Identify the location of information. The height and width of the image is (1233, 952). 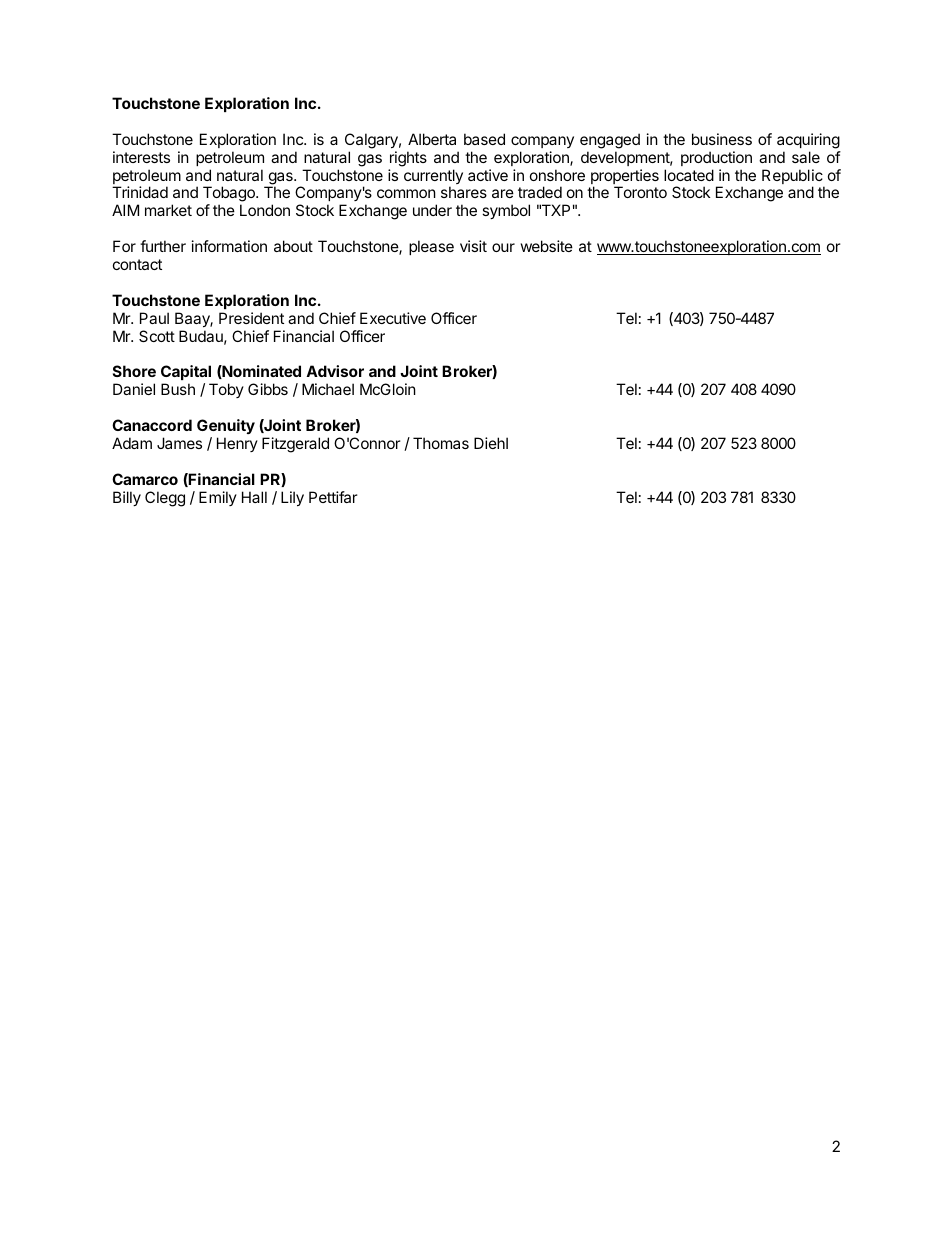
(229, 246).
